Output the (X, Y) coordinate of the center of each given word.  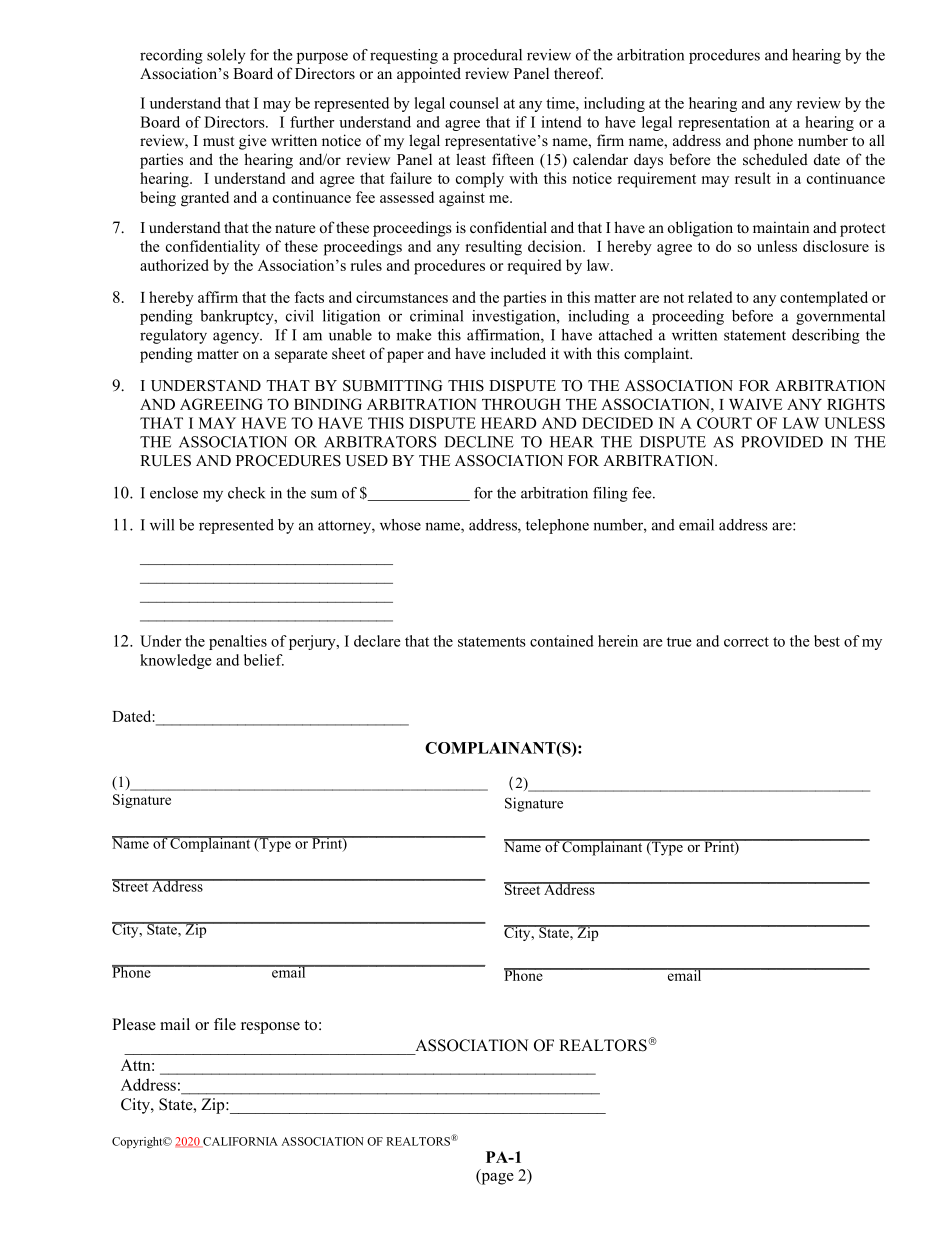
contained (562, 641)
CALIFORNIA (239, 1142)
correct (746, 642)
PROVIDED (782, 442)
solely (226, 56)
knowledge (176, 661)
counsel (474, 103)
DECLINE (479, 442)
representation (724, 123)
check (247, 493)
